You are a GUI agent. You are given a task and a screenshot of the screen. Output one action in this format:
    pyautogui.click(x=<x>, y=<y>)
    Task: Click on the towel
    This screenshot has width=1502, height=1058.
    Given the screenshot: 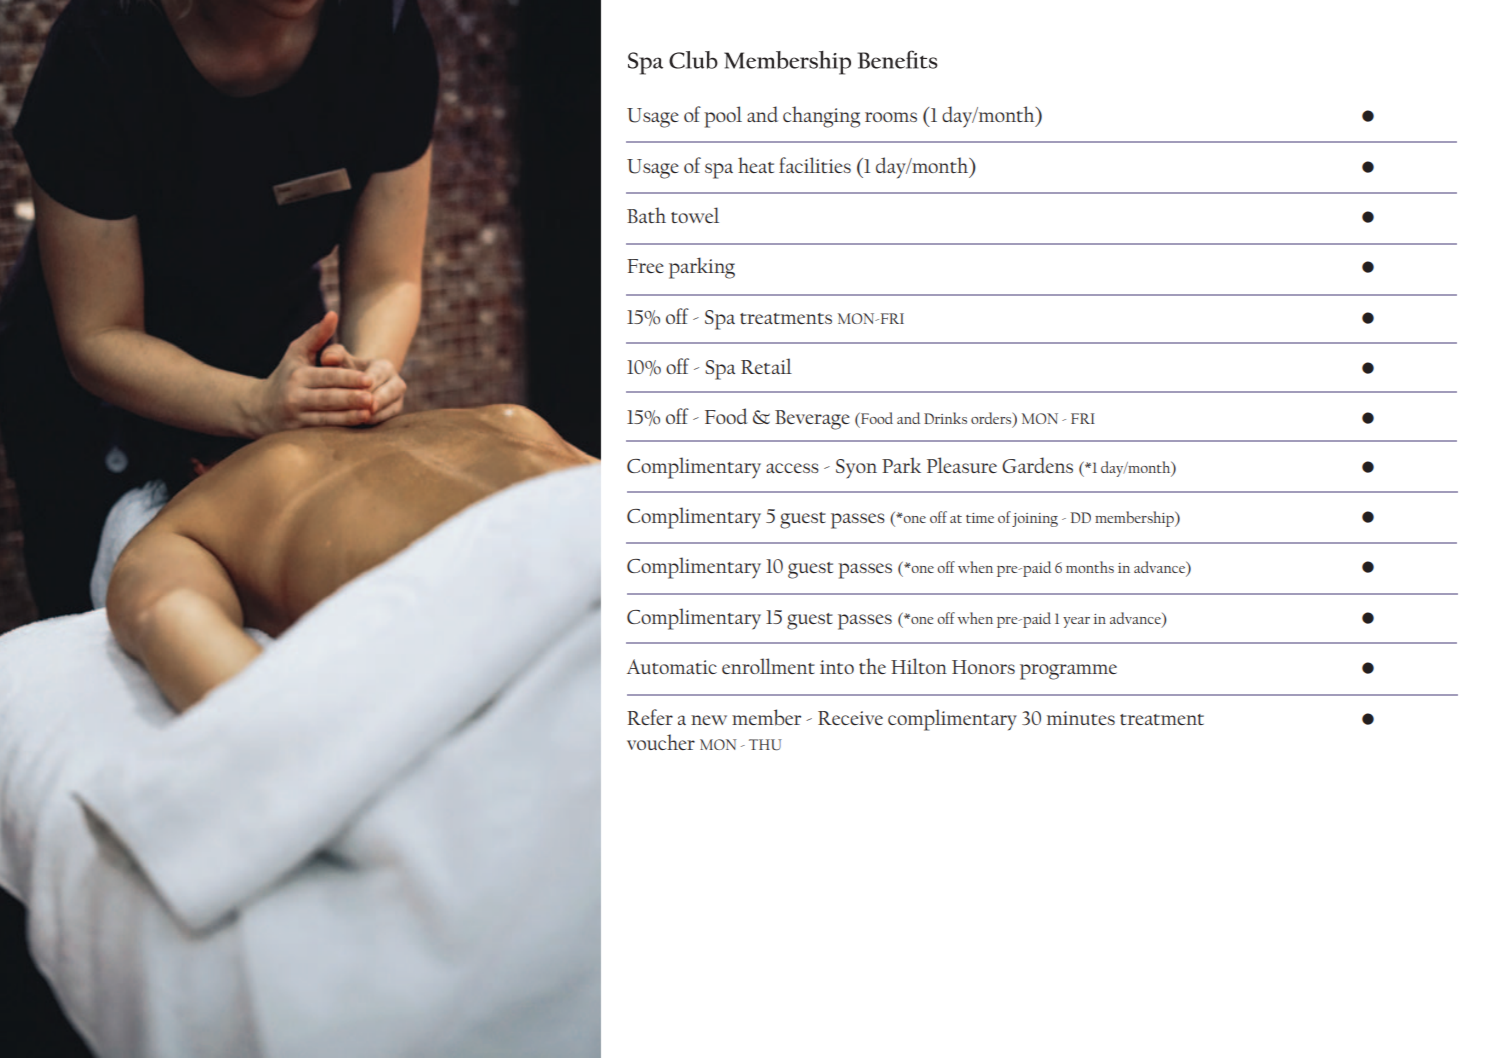 What is the action you would take?
    pyautogui.click(x=695, y=215)
